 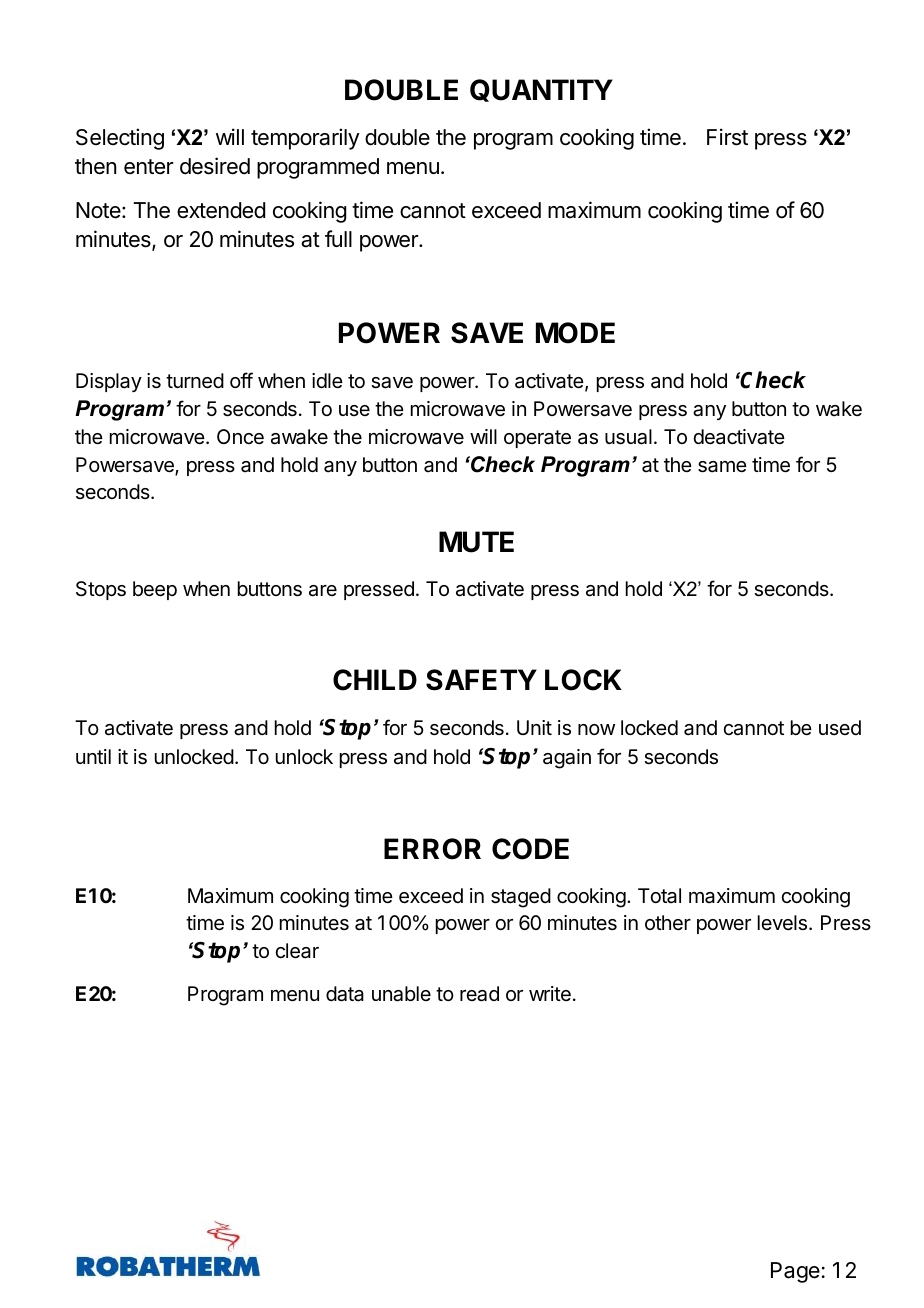 I want to click on same, so click(x=722, y=467).
